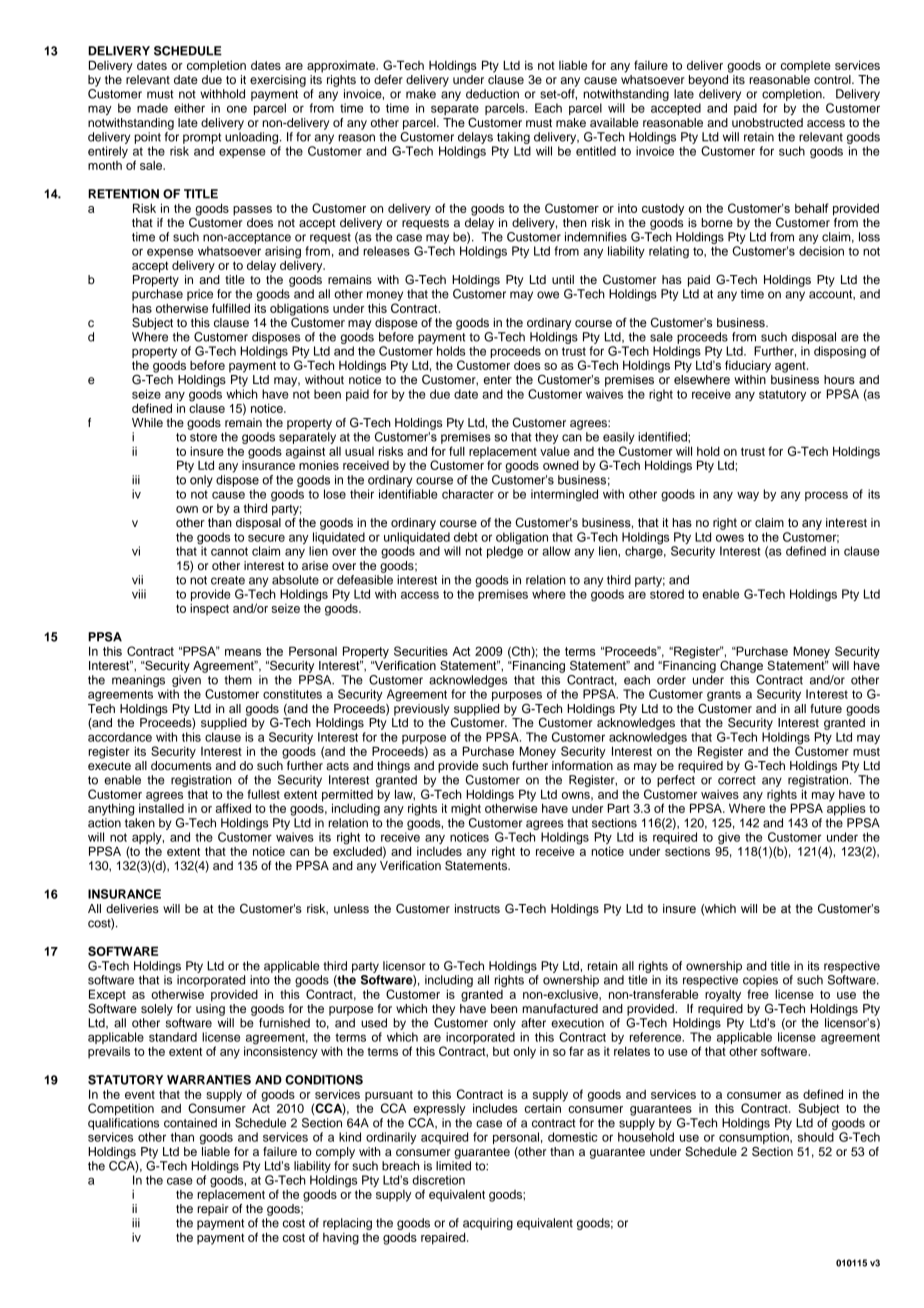  I want to click on contained, so click(190, 1123).
